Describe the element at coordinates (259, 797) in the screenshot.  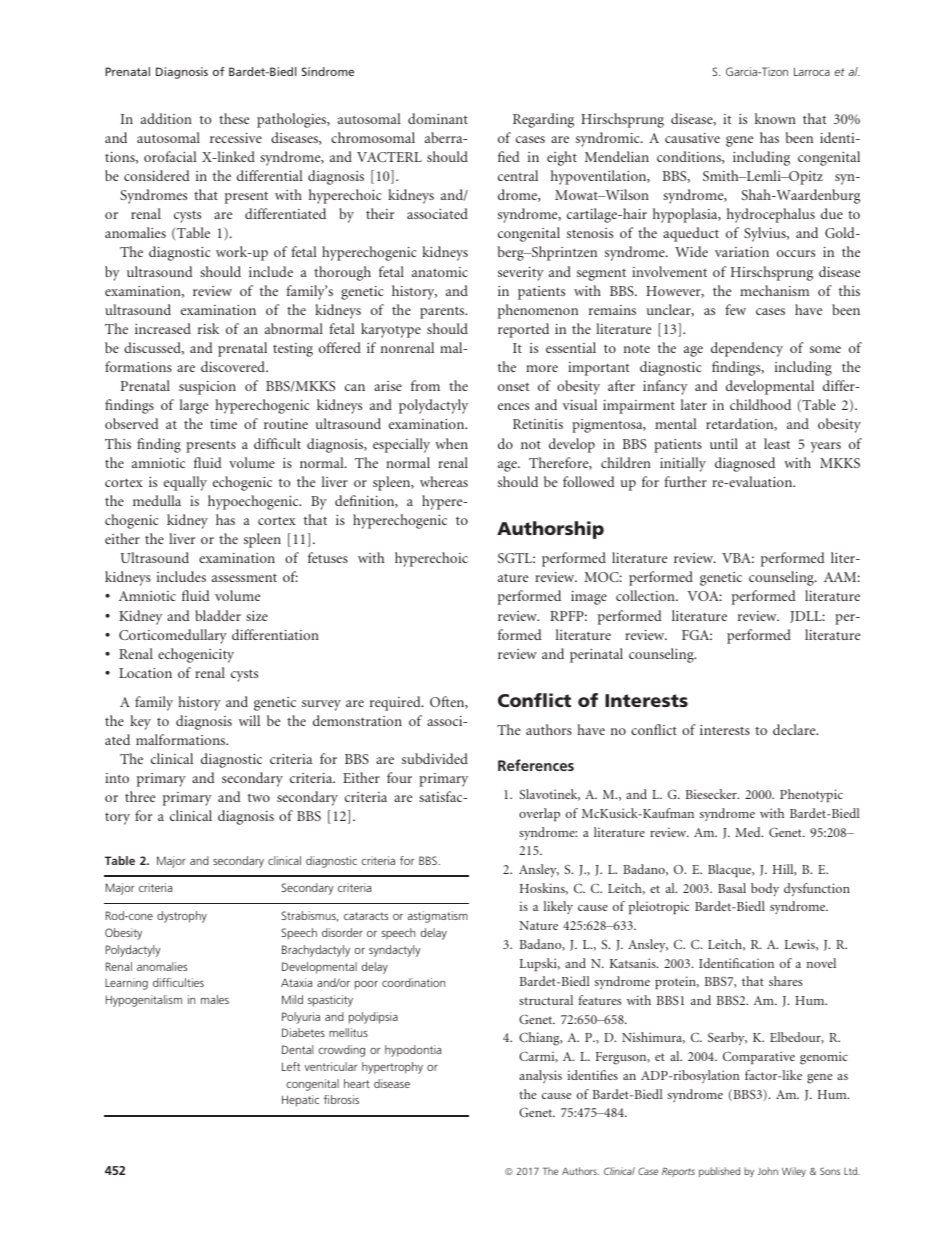
I see `two` at that location.
